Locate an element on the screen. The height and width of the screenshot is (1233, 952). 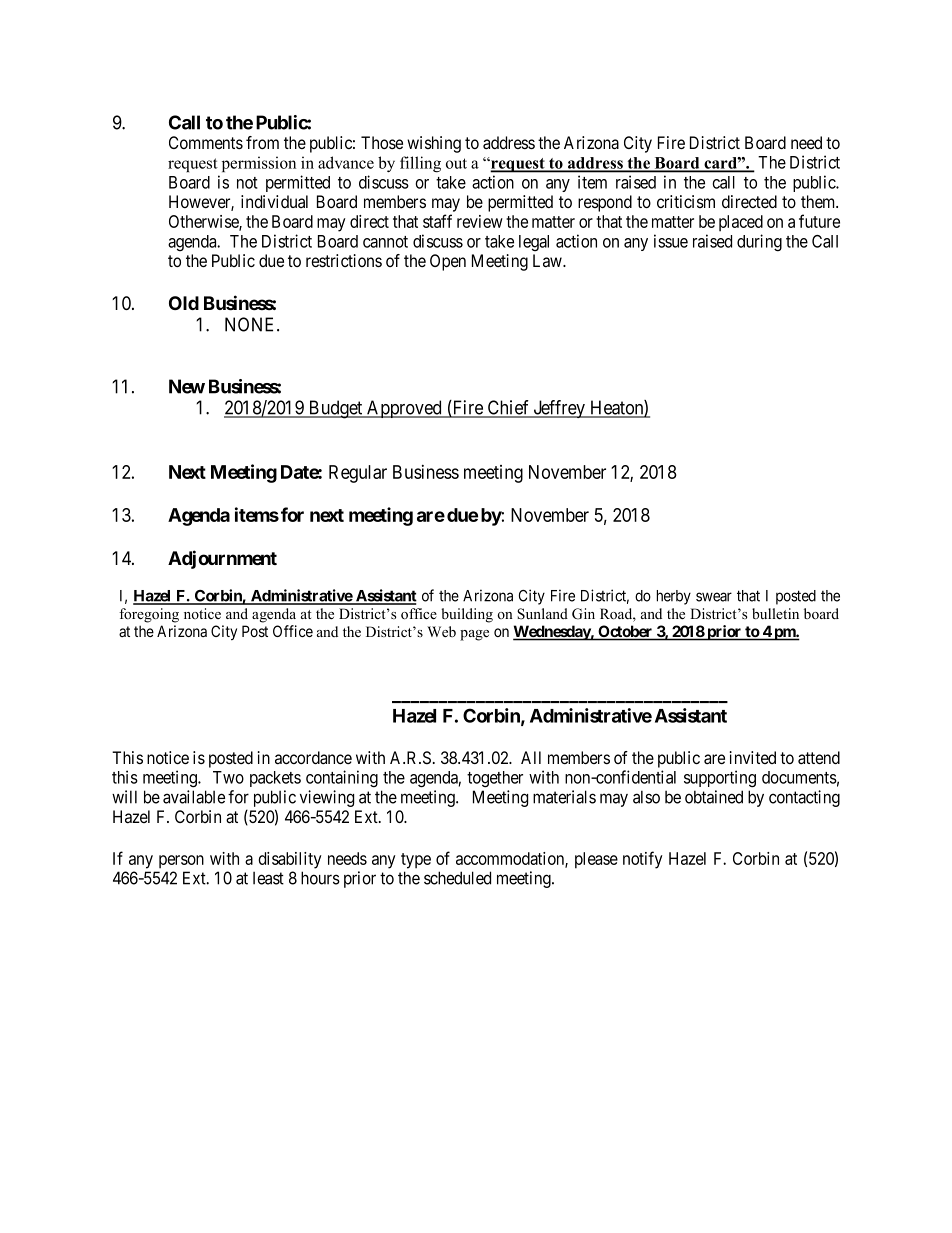
criticism is located at coordinates (686, 201).
